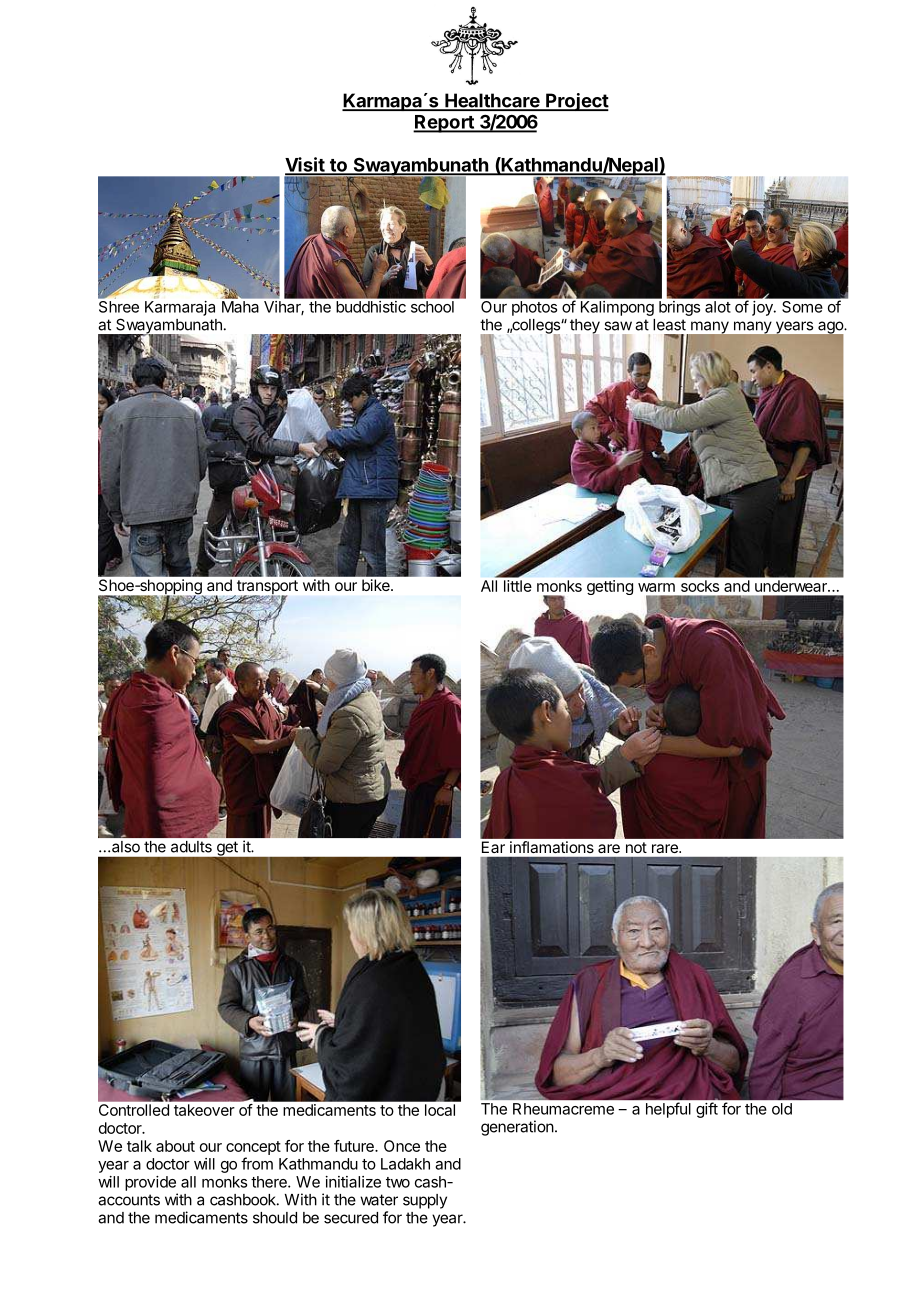 Image resolution: width=924 pixels, height=1308 pixels. I want to click on they, so click(585, 327).
